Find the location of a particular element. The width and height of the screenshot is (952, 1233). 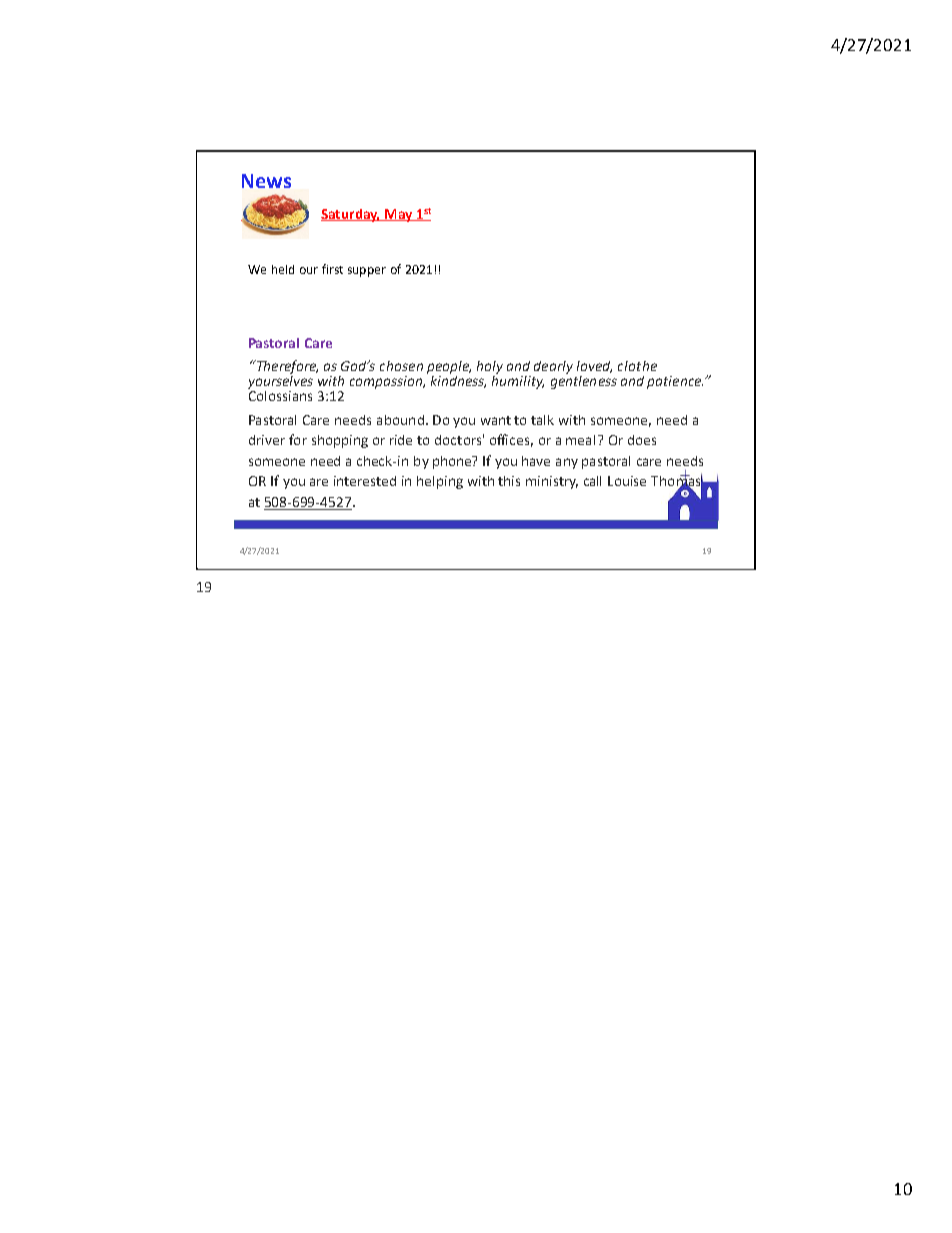

News is located at coordinates (266, 181).
